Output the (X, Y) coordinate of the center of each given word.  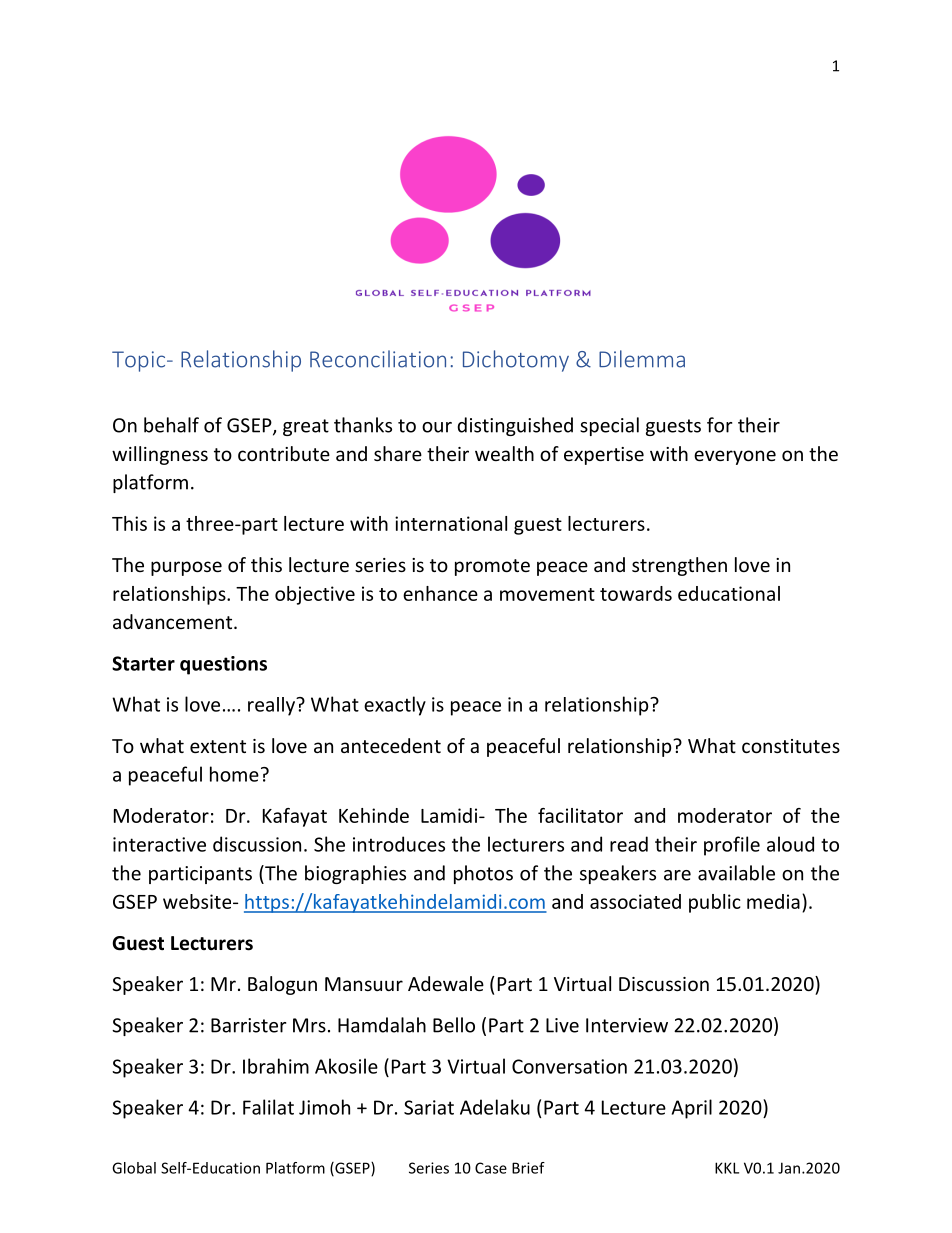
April (692, 1109)
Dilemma (642, 359)
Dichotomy (516, 361)
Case (491, 1168)
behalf (171, 425)
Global (134, 1168)
